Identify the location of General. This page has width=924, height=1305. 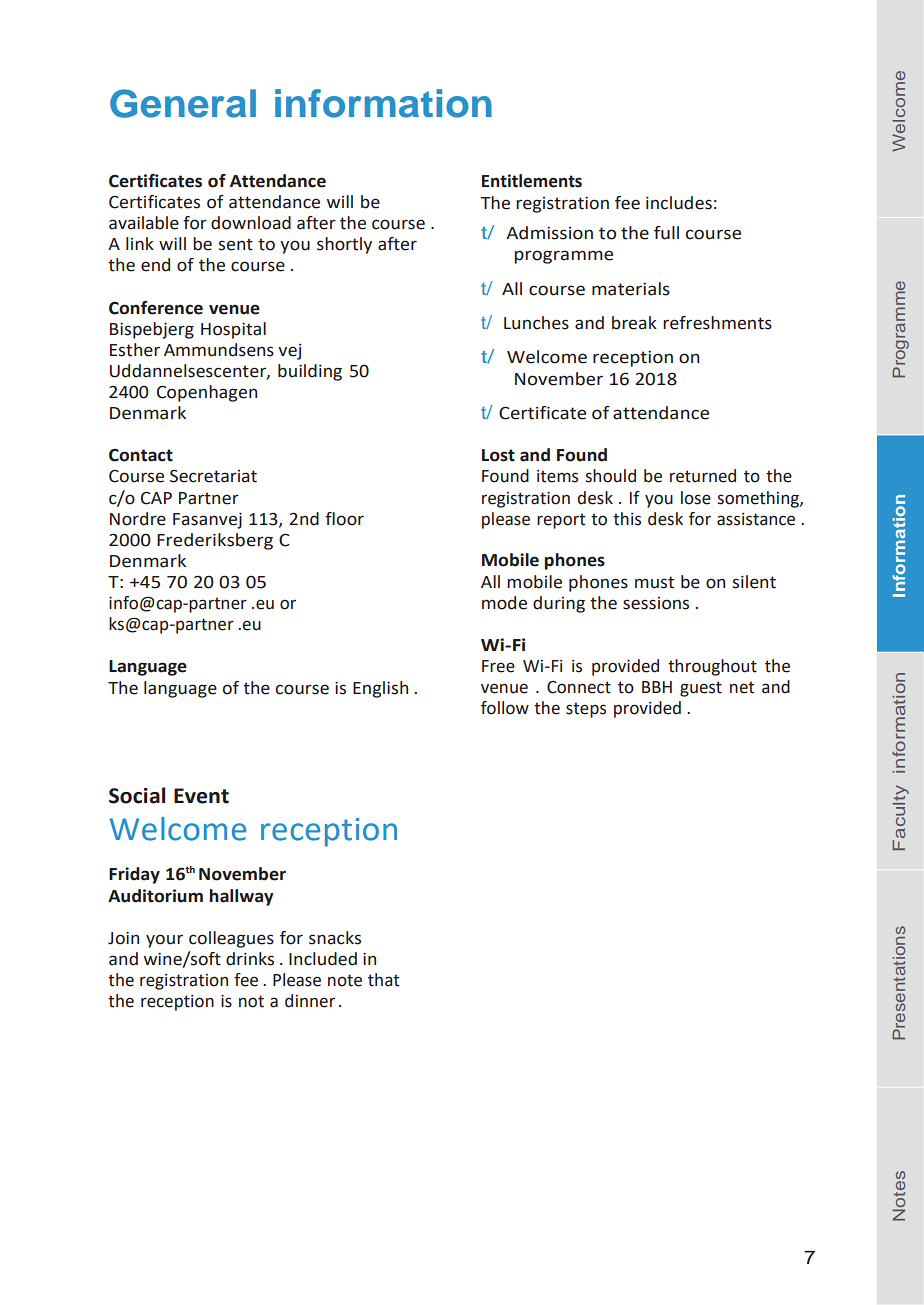
(183, 103).
